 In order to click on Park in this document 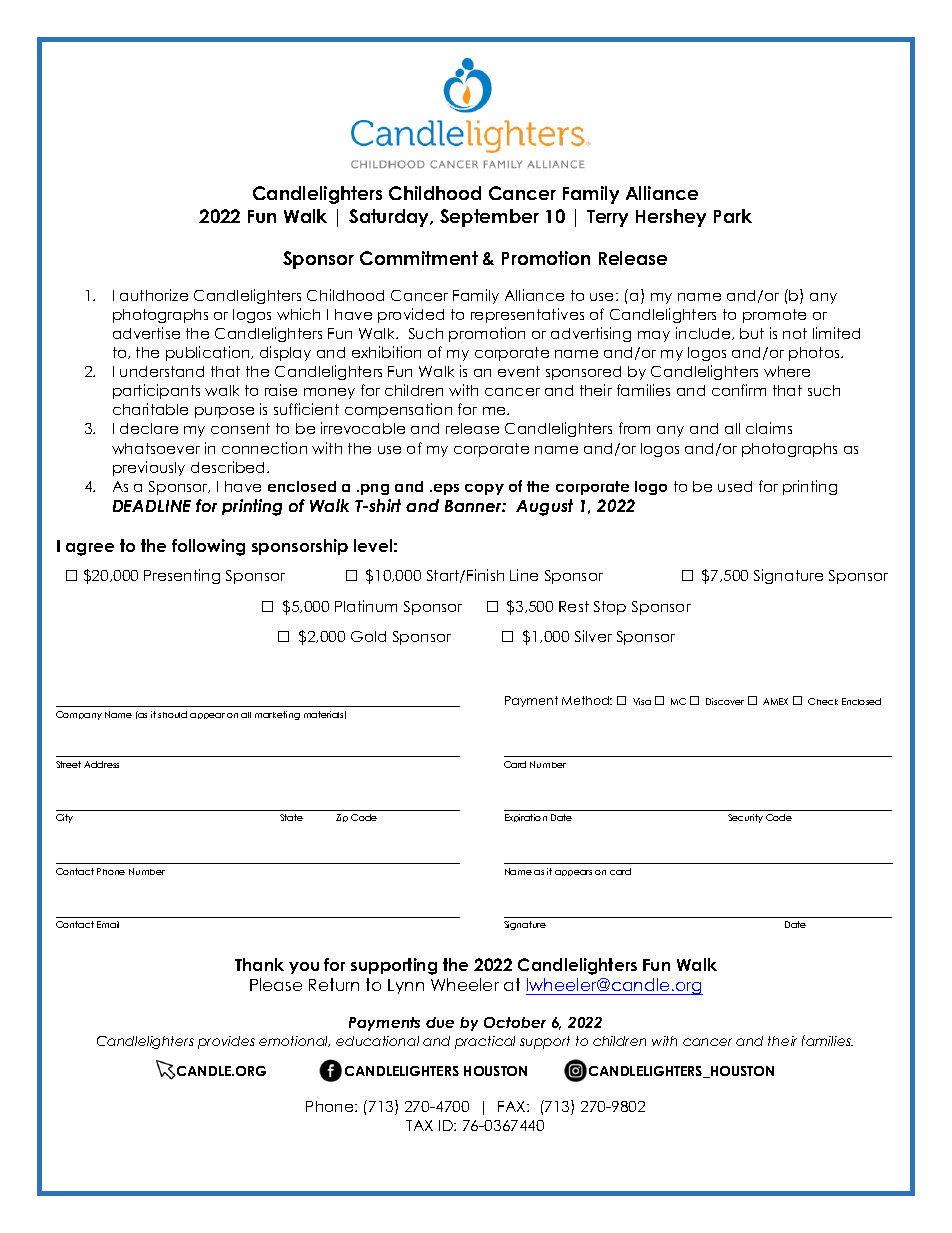, I will do `click(733, 216)`.
